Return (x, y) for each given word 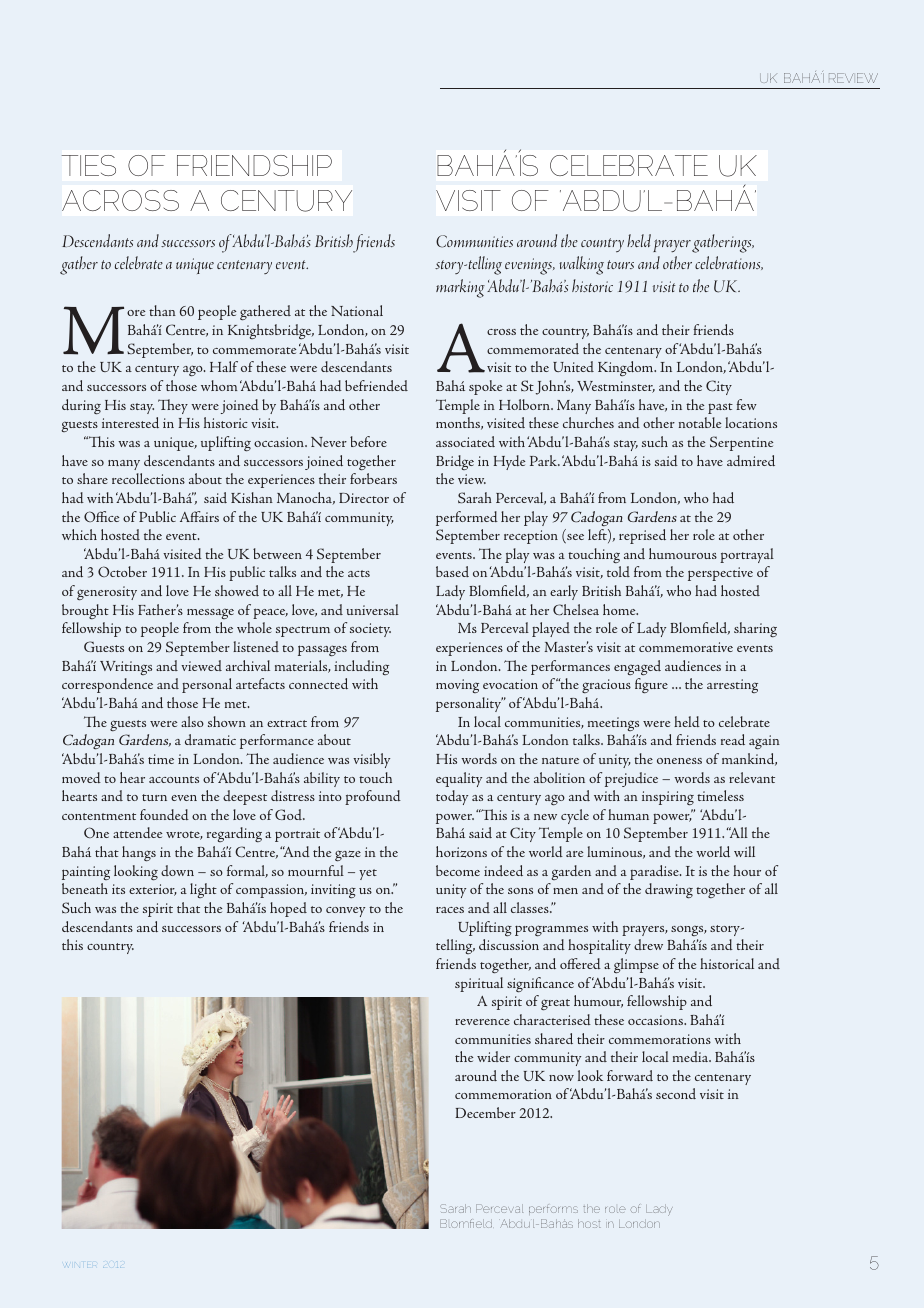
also (192, 721)
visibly (371, 760)
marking (460, 288)
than (162, 310)
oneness (679, 761)
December (485, 1112)
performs (553, 1209)
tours (620, 264)
